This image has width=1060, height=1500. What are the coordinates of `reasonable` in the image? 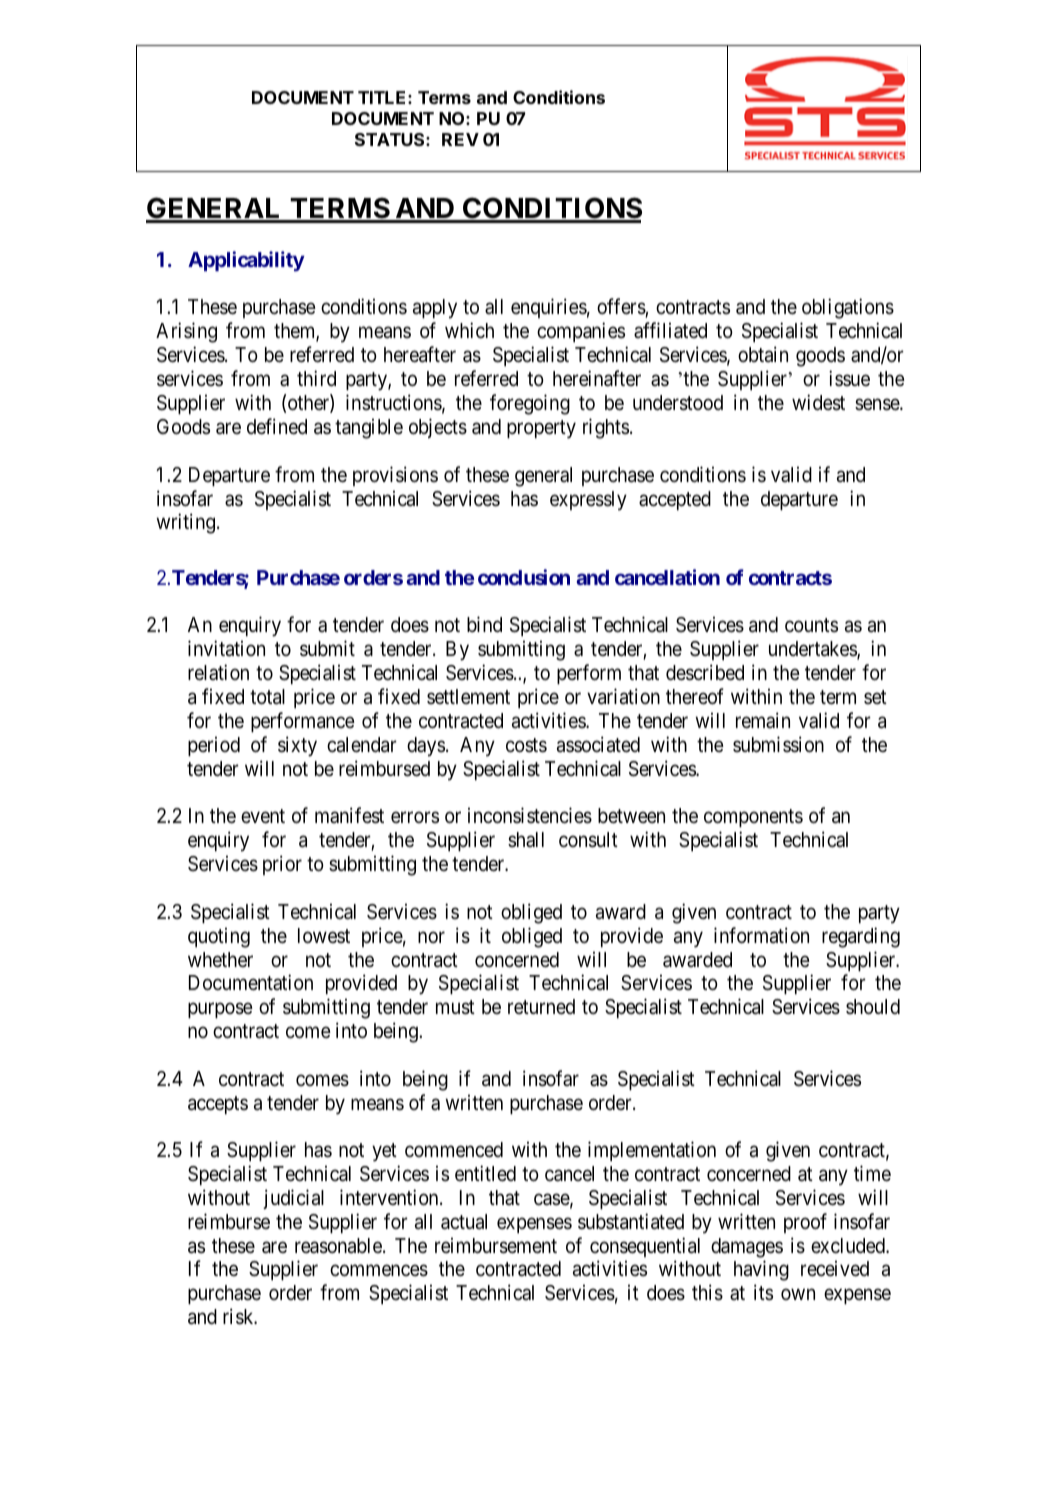 It's located at (338, 1246).
